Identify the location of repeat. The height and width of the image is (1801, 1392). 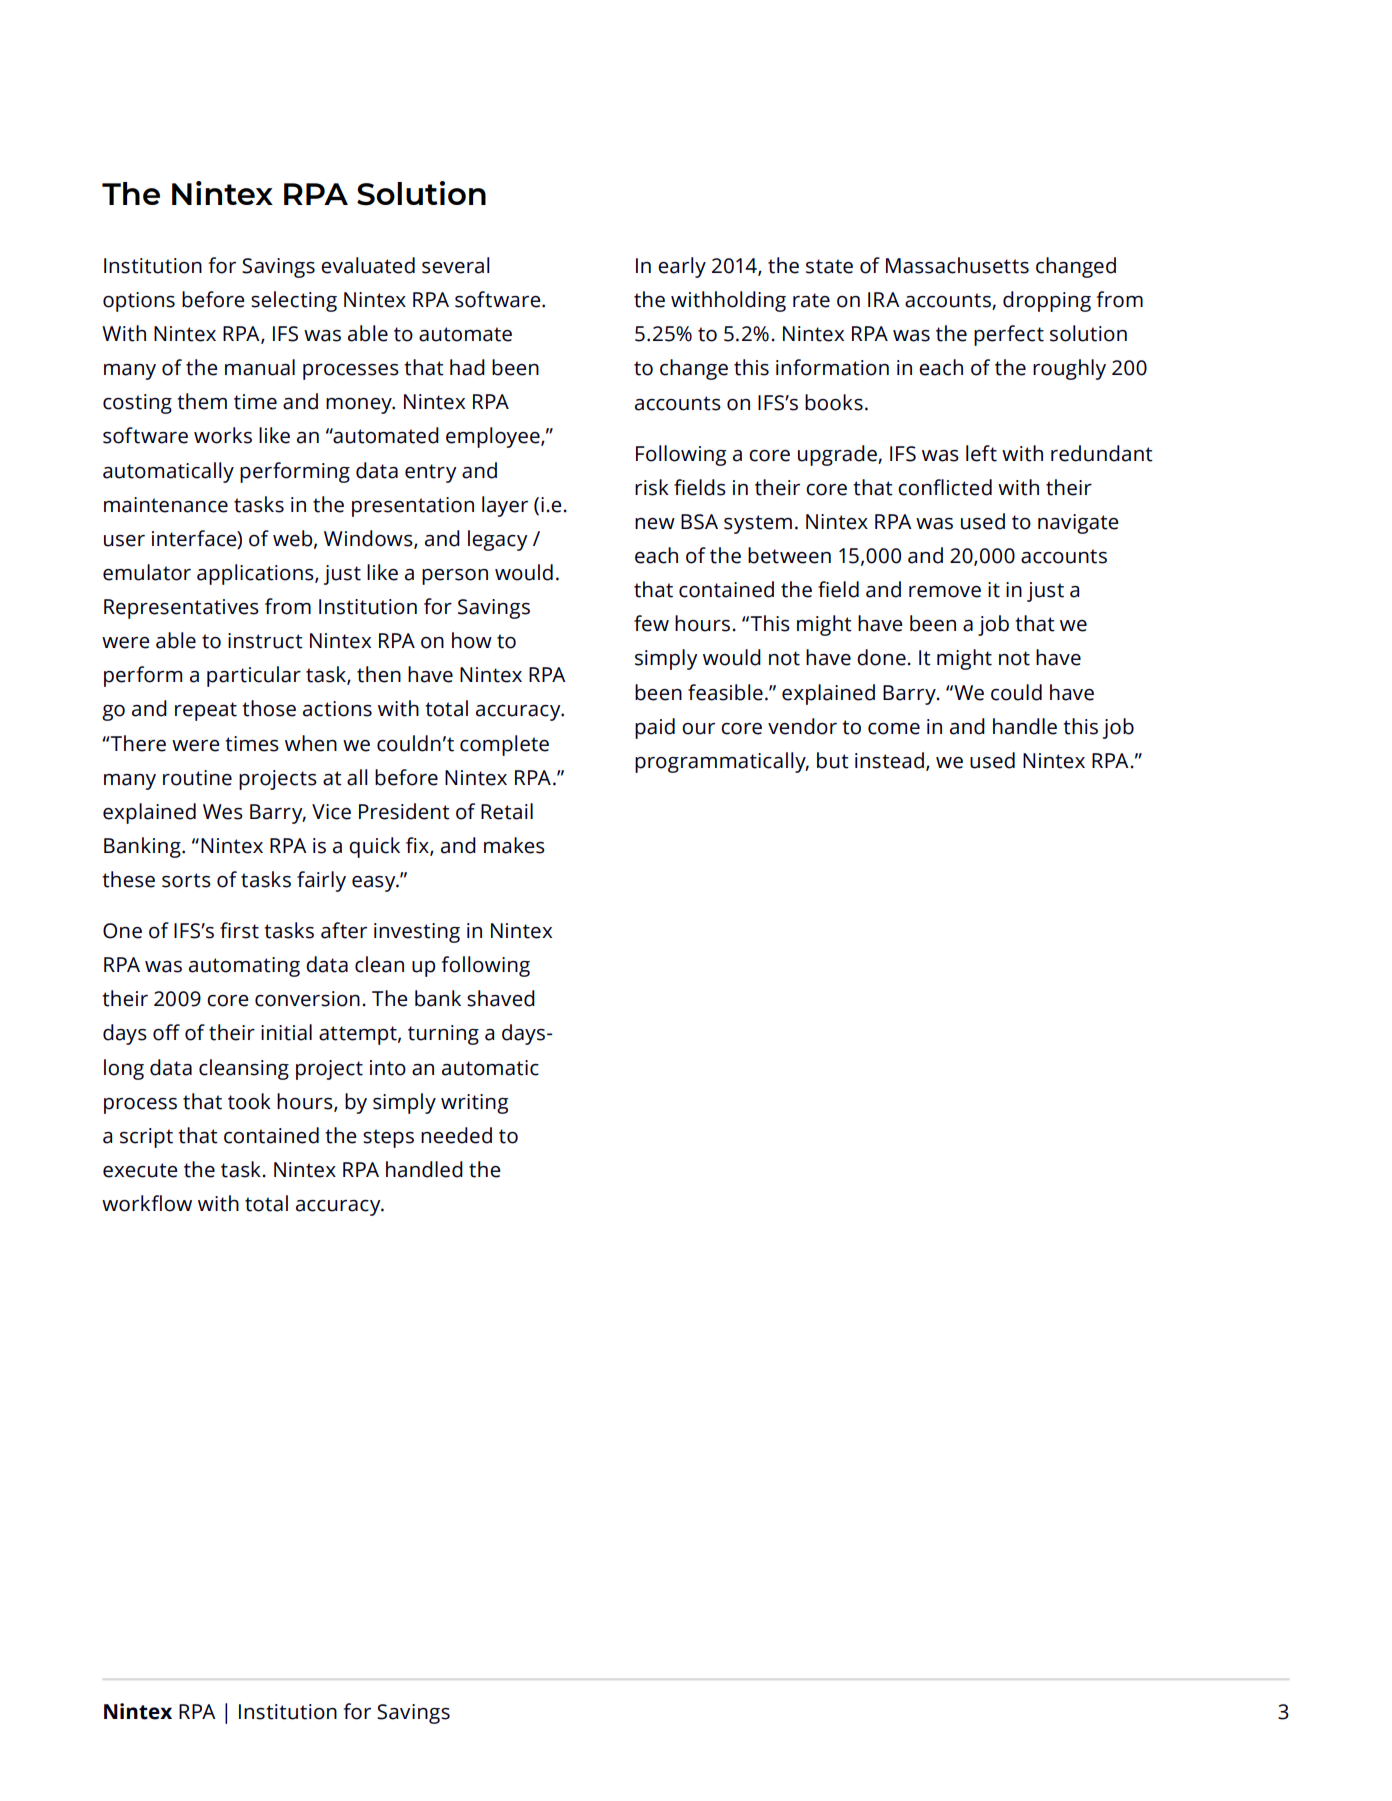
(206, 711).
